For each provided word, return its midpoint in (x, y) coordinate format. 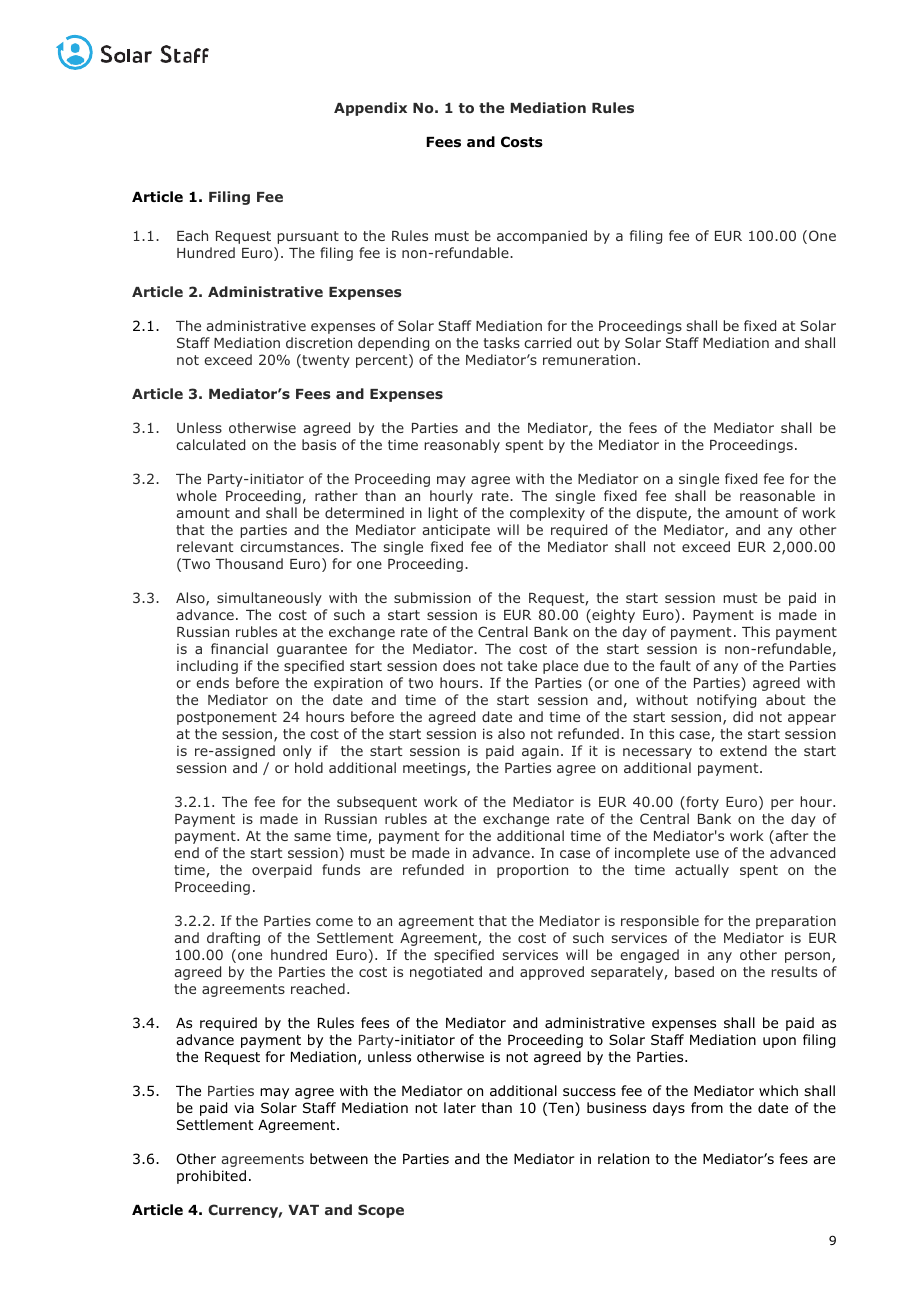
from (707, 1108)
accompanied (542, 237)
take (522, 665)
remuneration (589, 360)
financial (239, 648)
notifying (726, 701)
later (460, 1107)
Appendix (370, 109)
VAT (303, 1210)
